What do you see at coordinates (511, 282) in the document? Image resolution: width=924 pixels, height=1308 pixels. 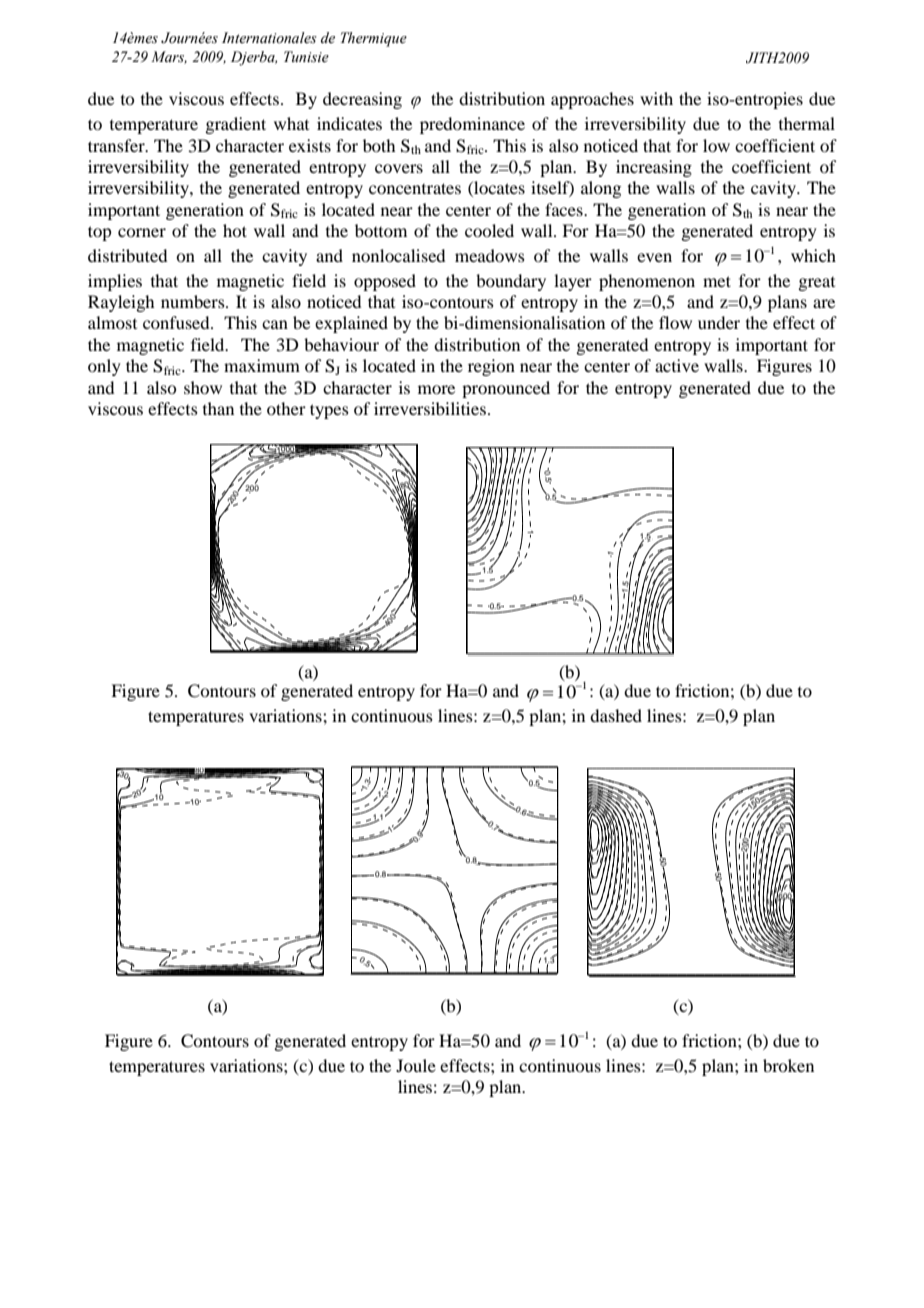 I see `boundary` at bounding box center [511, 282].
